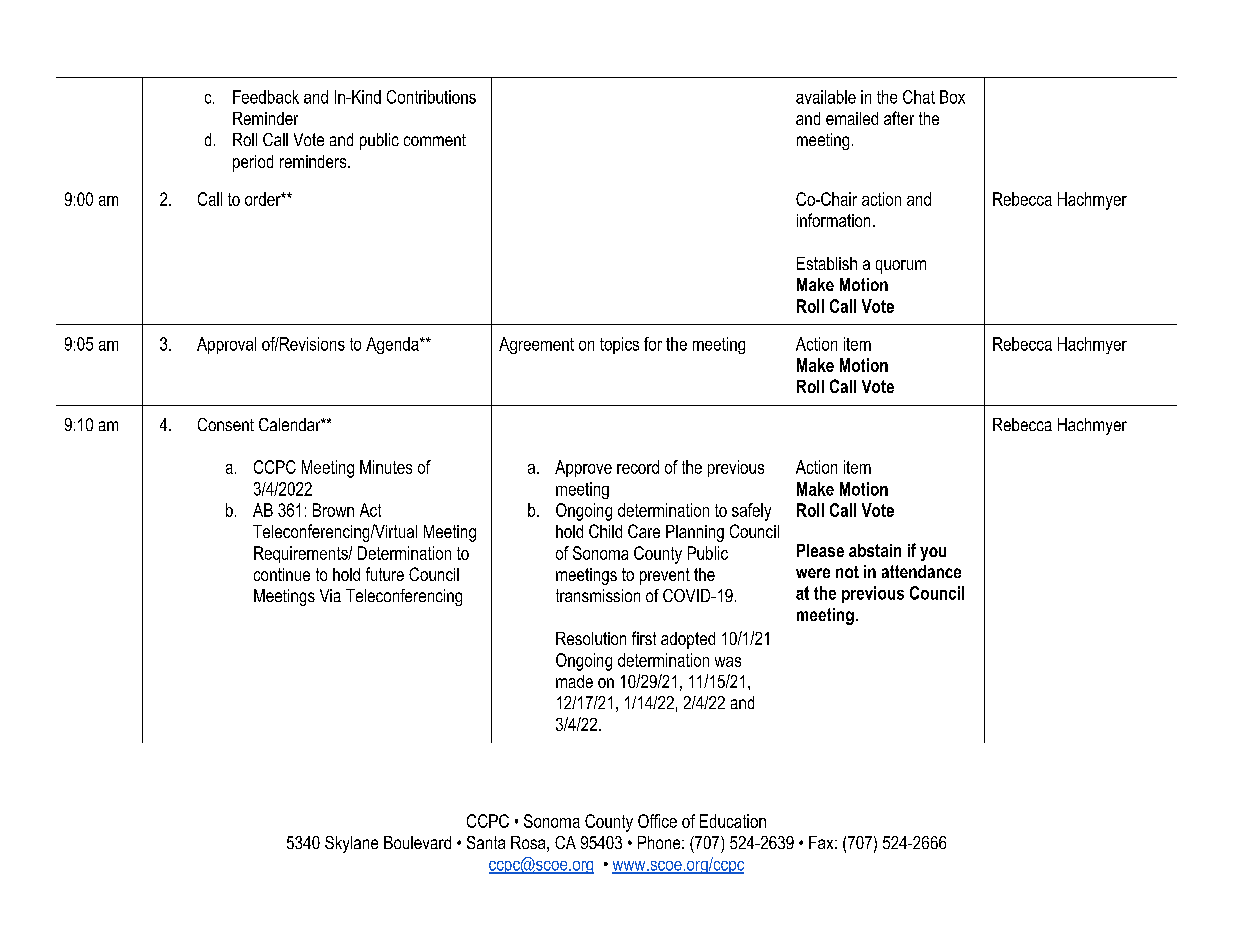 The width and height of the screenshot is (1233, 952). What do you see at coordinates (901, 267) in the screenshot?
I see `quorum` at bounding box center [901, 267].
